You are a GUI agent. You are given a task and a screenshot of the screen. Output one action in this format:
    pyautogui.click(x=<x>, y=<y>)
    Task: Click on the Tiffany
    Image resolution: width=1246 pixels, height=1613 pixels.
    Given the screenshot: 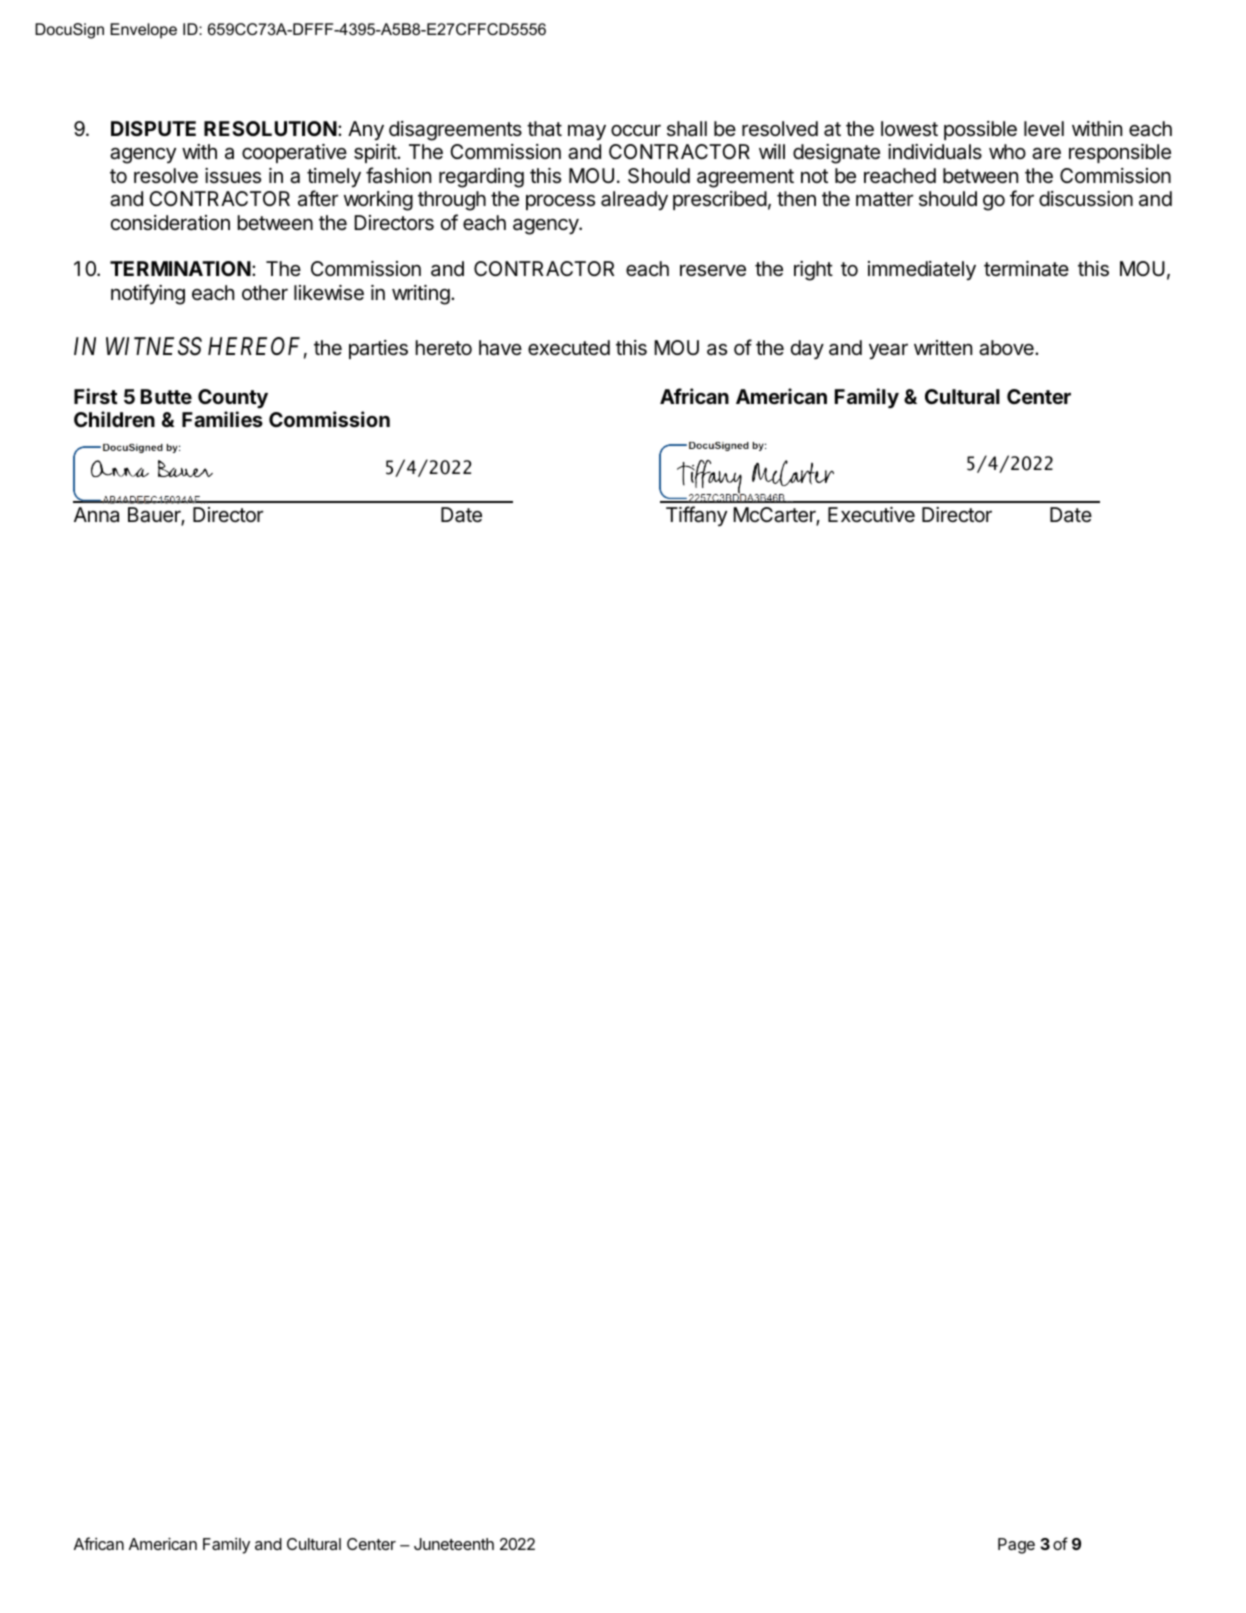 What is the action you would take?
    pyautogui.click(x=696, y=516)
